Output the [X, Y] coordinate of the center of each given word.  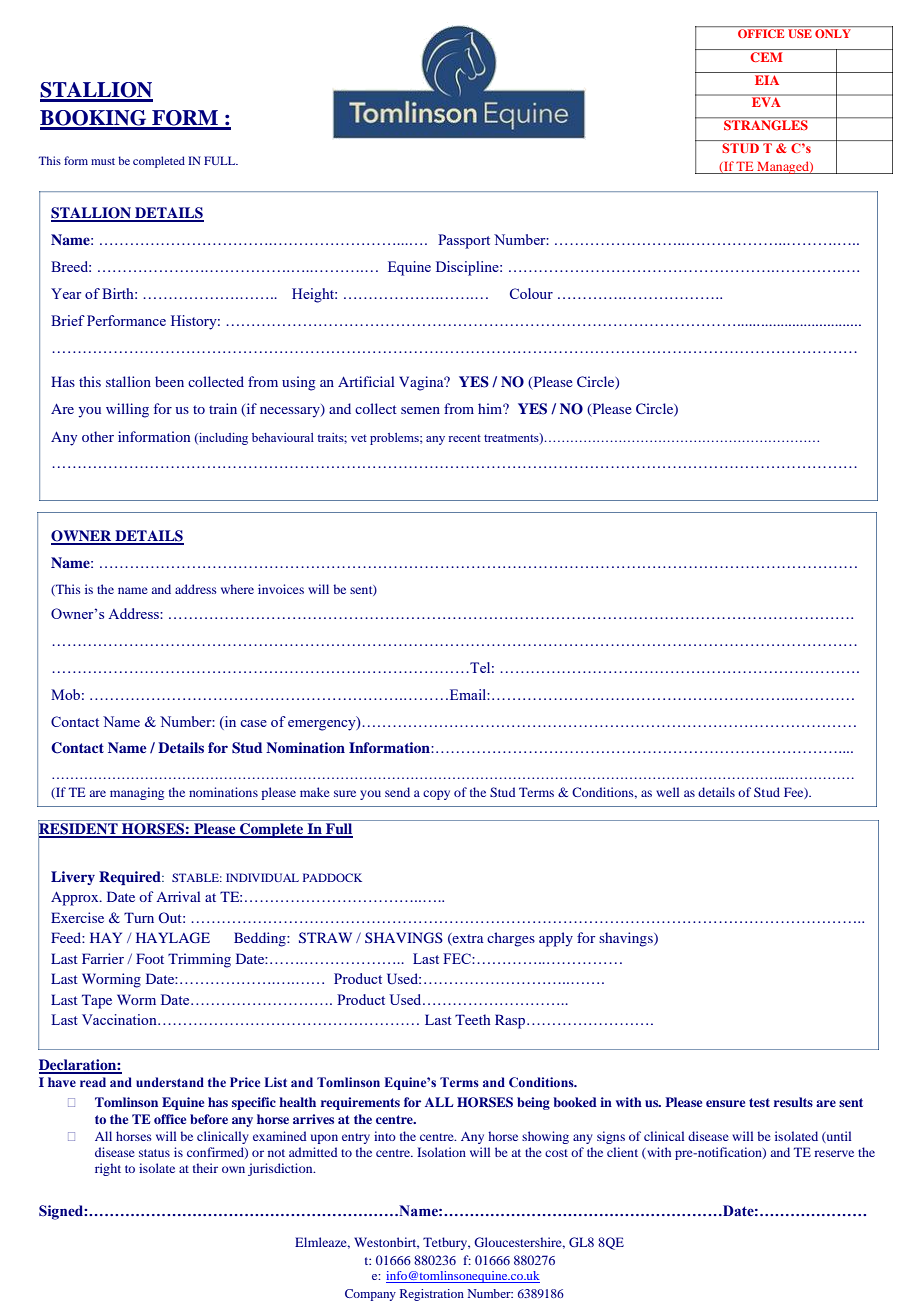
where [237, 589]
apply [556, 939]
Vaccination [120, 1019]
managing [137, 793]
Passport [464, 241]
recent [465, 438]
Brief [68, 320]
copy [436, 795]
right [108, 1169]
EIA [767, 80]
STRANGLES [766, 124]
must [103, 161]
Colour [531, 293]
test [759, 1102]
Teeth [473, 1019]
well [667, 792]
